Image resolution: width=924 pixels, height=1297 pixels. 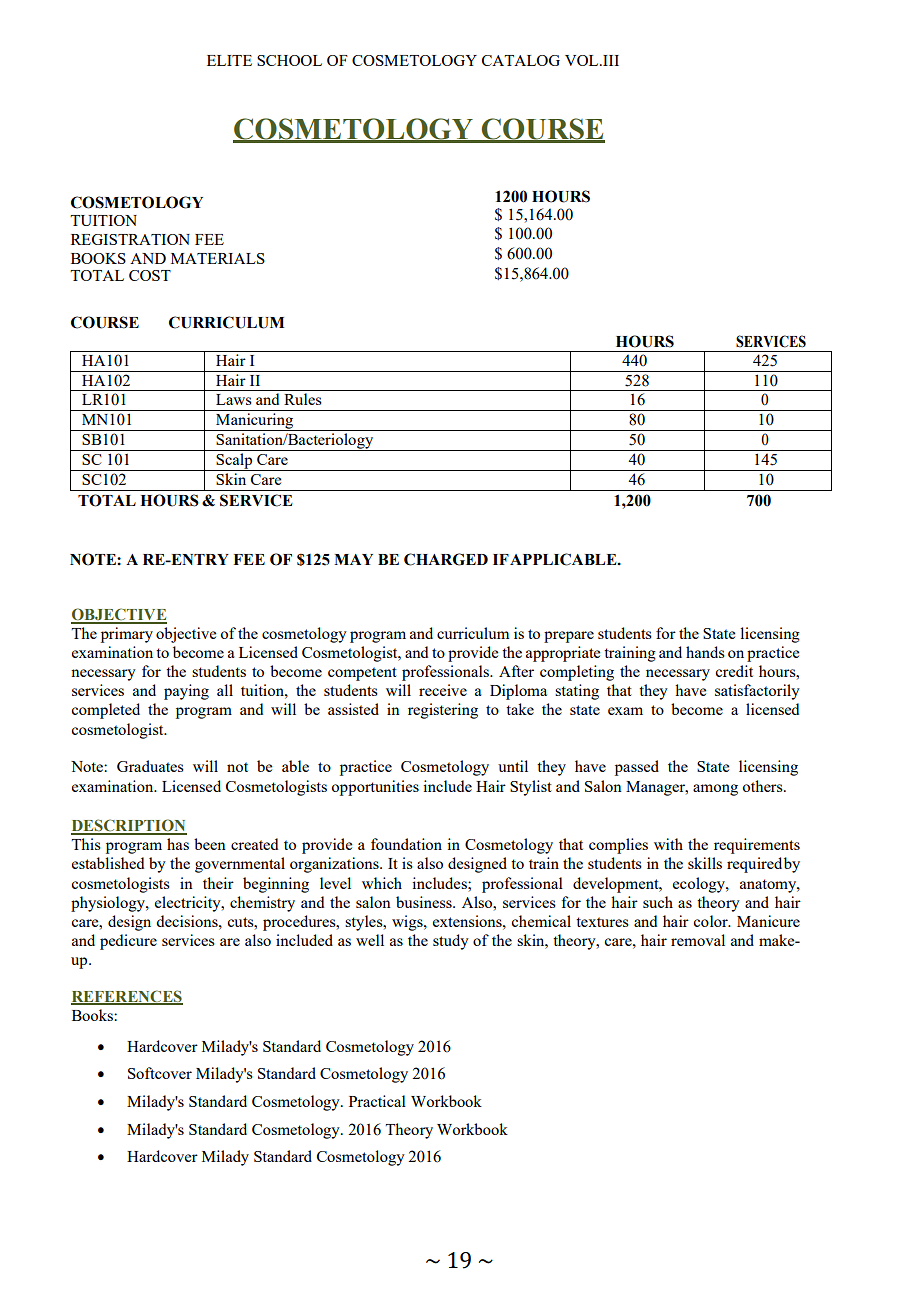 I want to click on CHARGED, so click(x=446, y=559).
